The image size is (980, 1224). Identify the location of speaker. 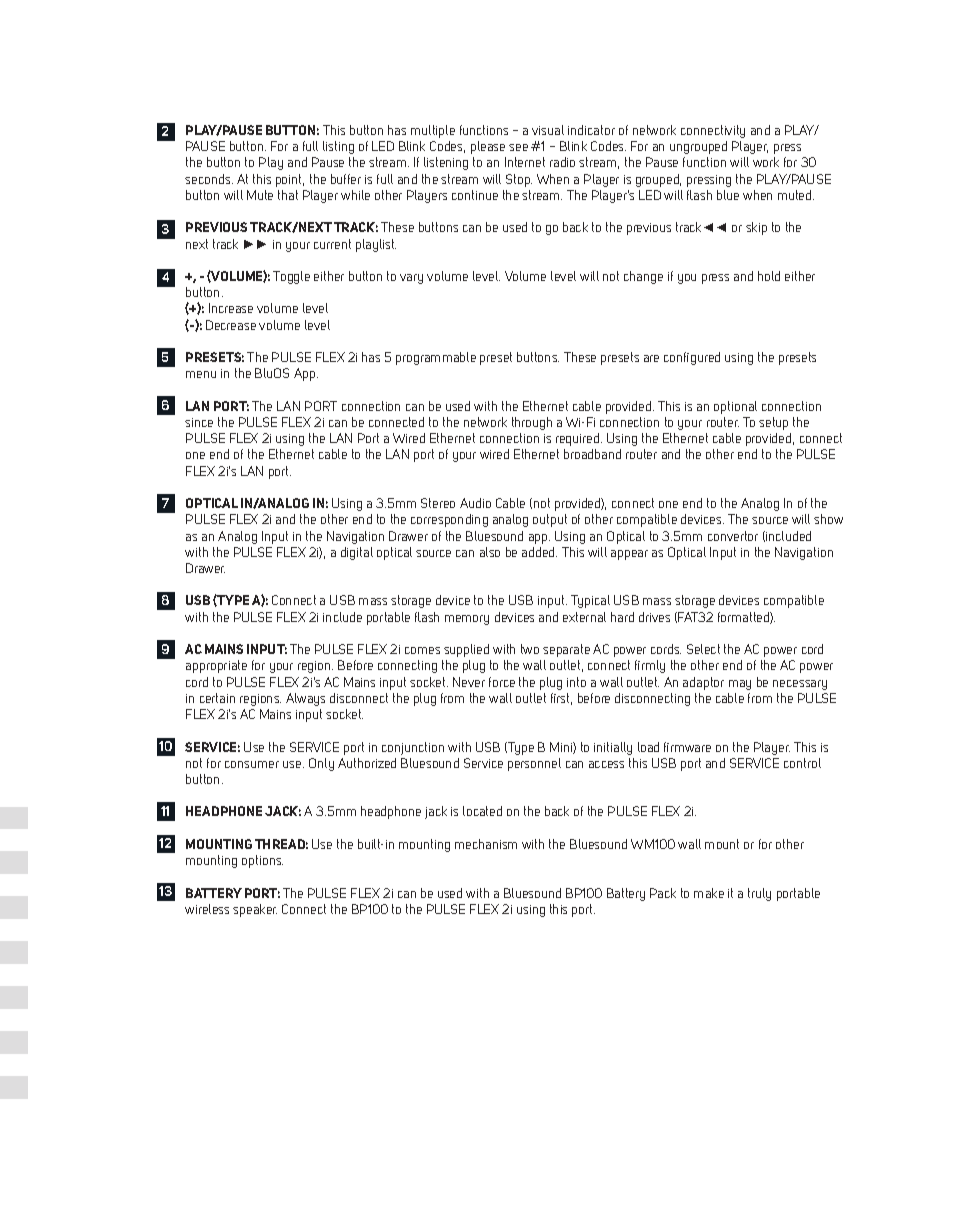
(255, 910).
